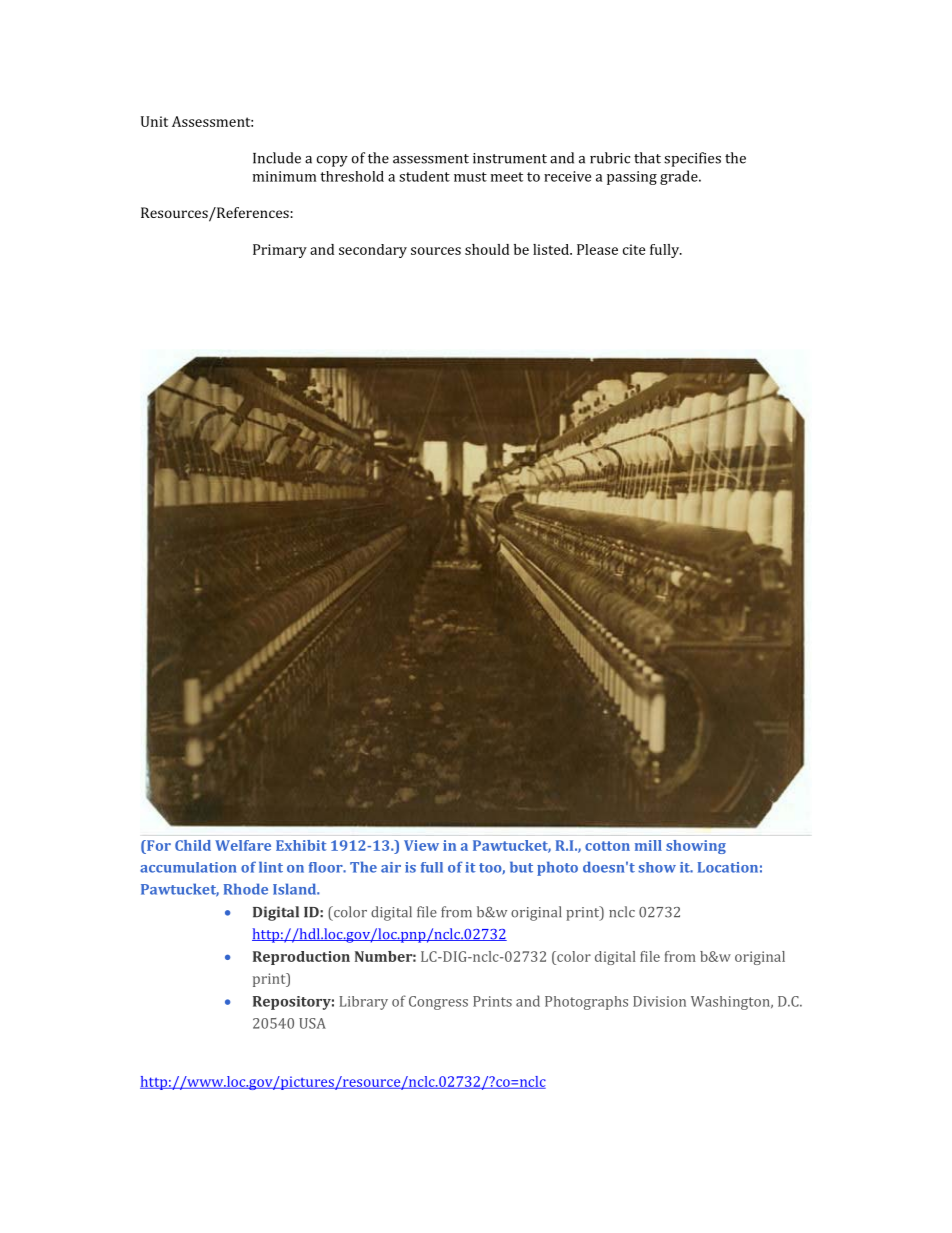 This screenshot has width=952, height=1233. I want to click on mill, so click(648, 845).
